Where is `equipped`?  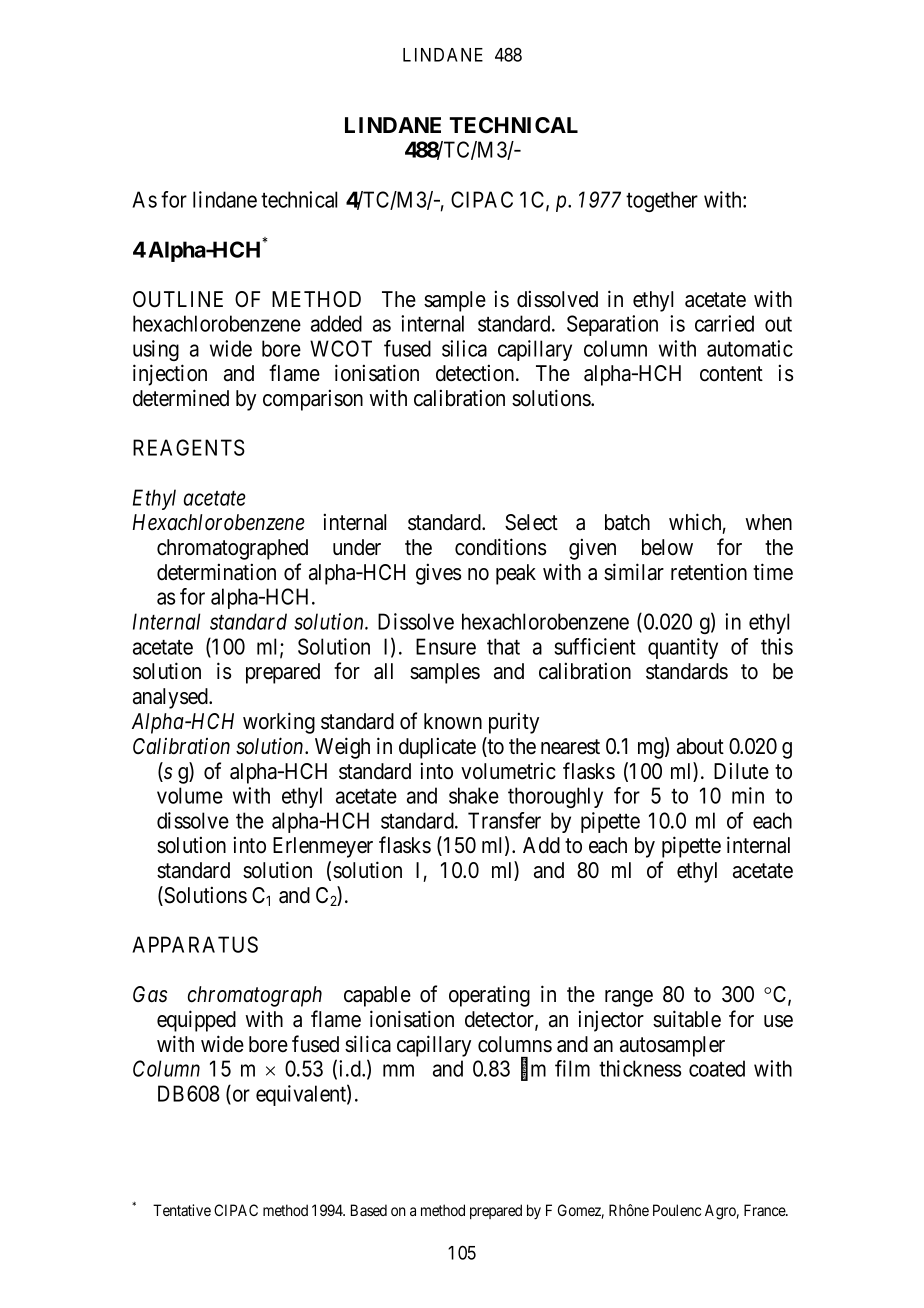
equipped is located at coordinates (196, 1021).
